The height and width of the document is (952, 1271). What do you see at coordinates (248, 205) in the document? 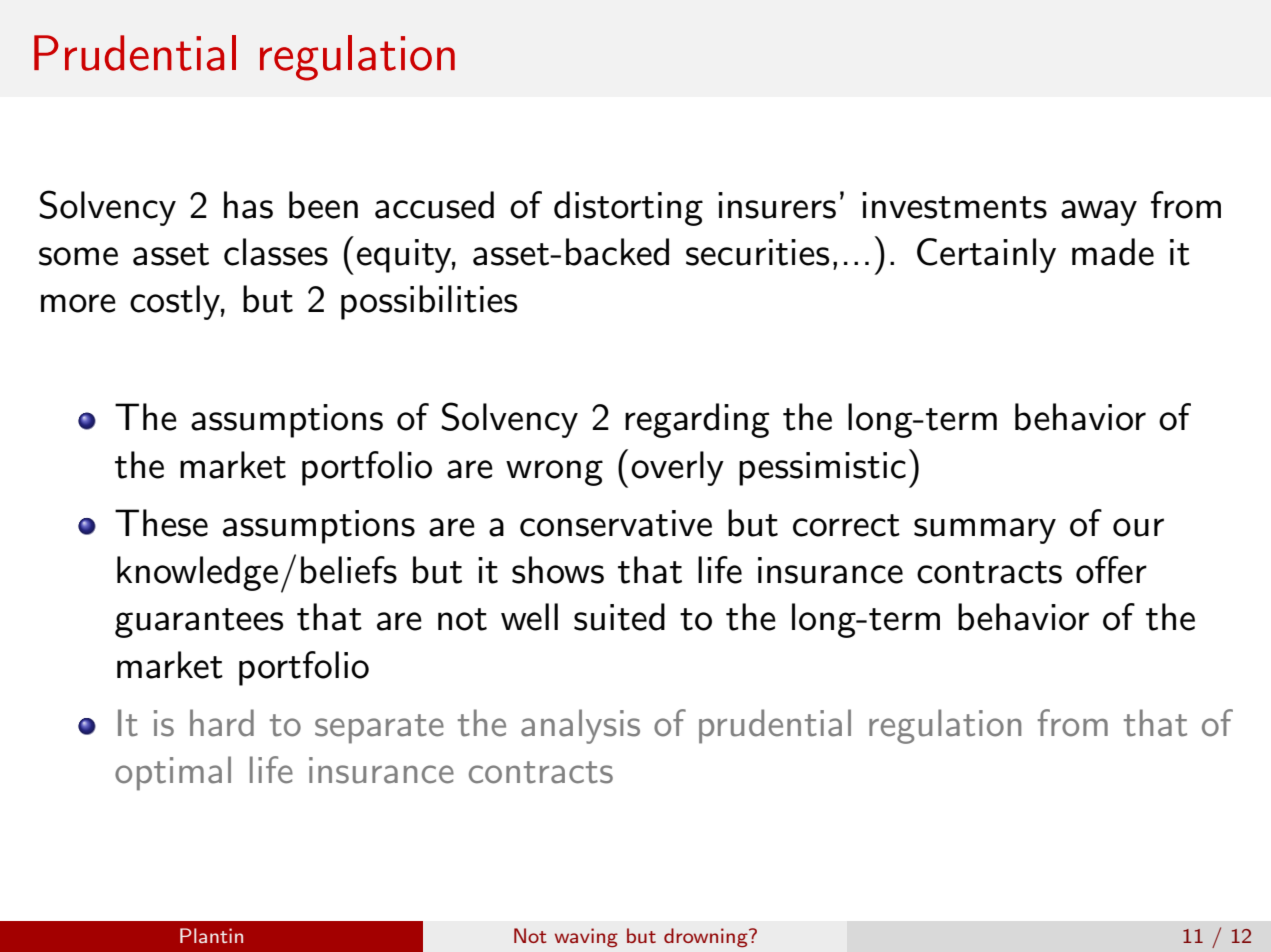
I see `has` at bounding box center [248, 205].
